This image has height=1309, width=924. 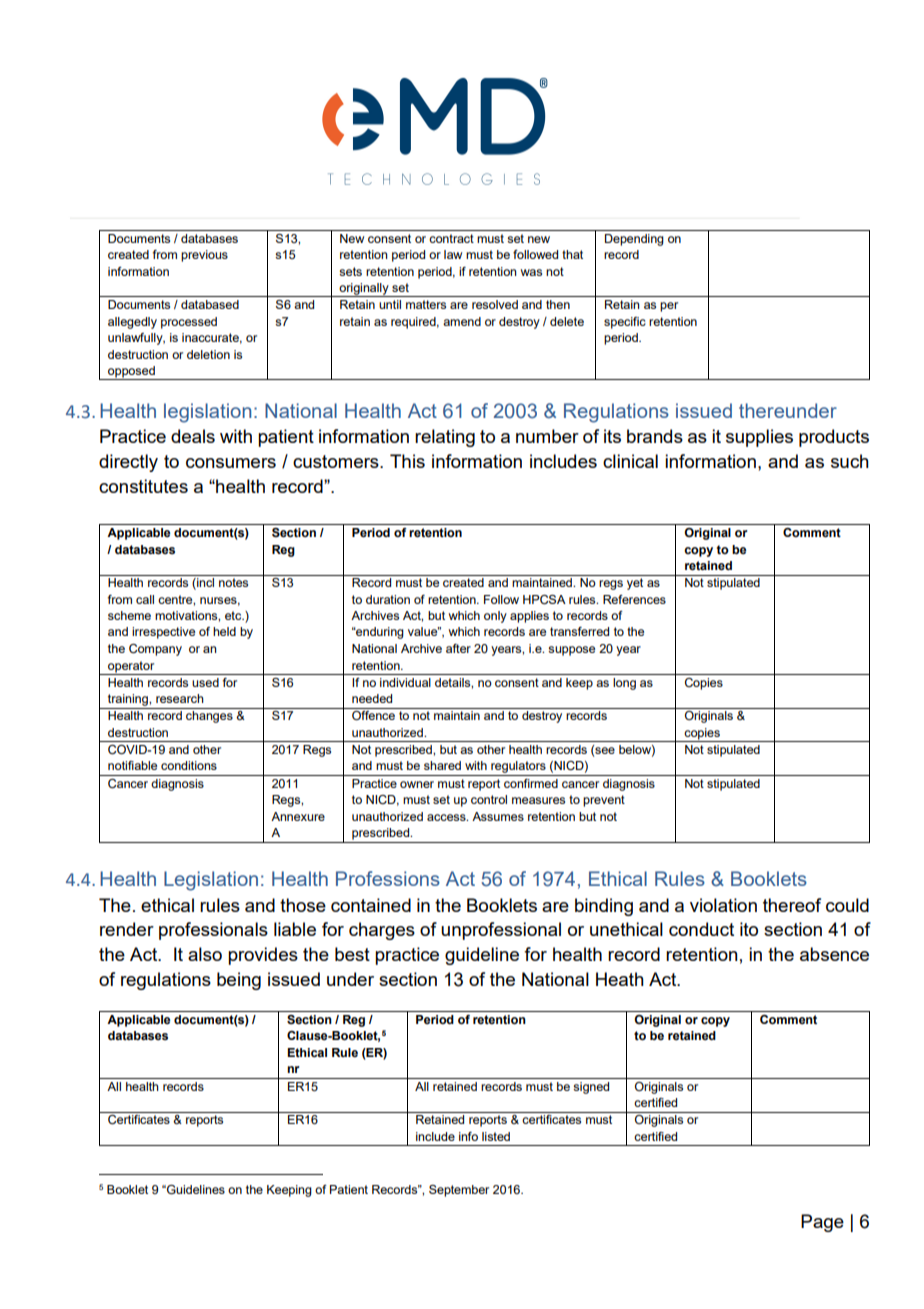 I want to click on notes, so click(x=233, y=582).
